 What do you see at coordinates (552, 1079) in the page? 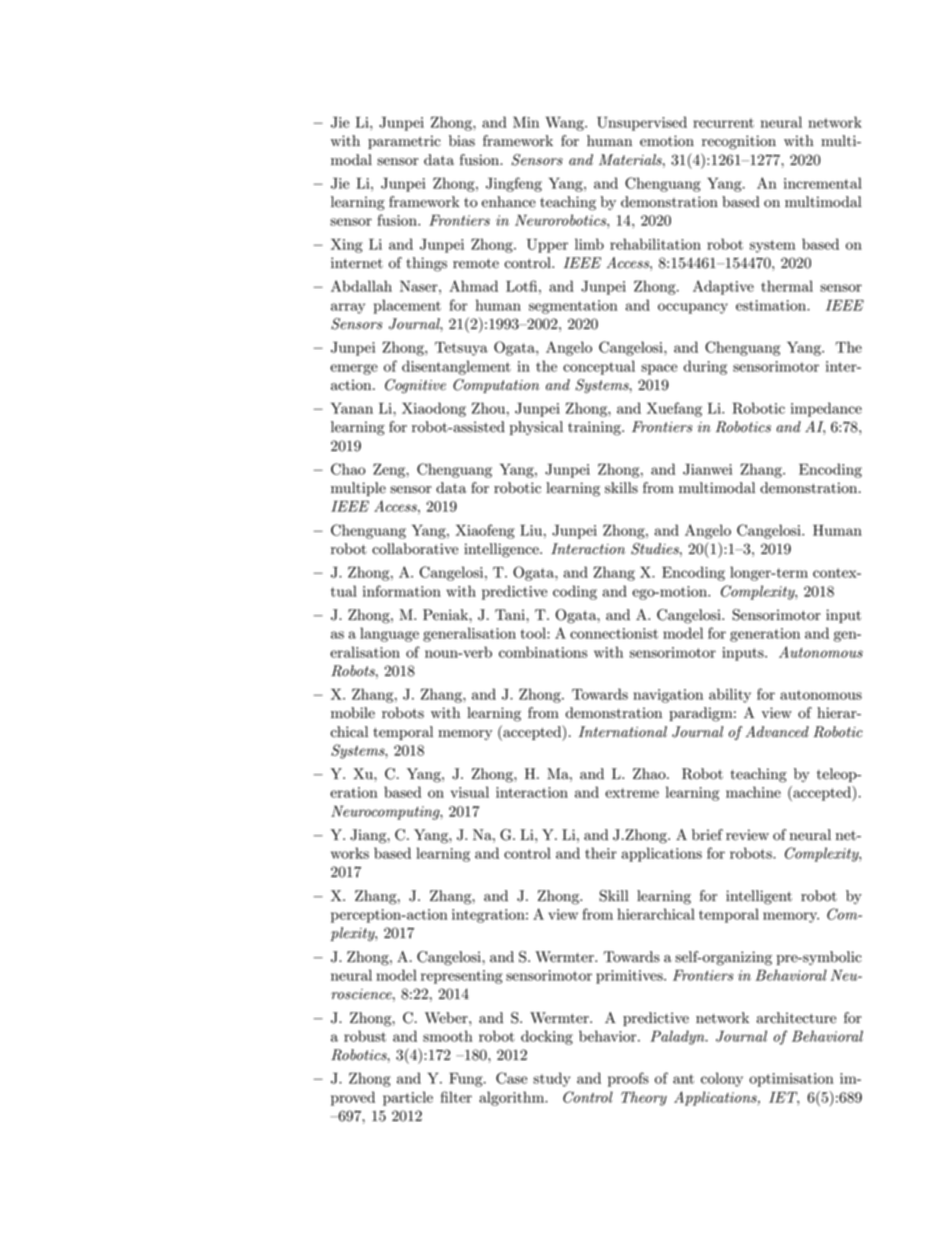
I see `study` at bounding box center [552, 1079].
